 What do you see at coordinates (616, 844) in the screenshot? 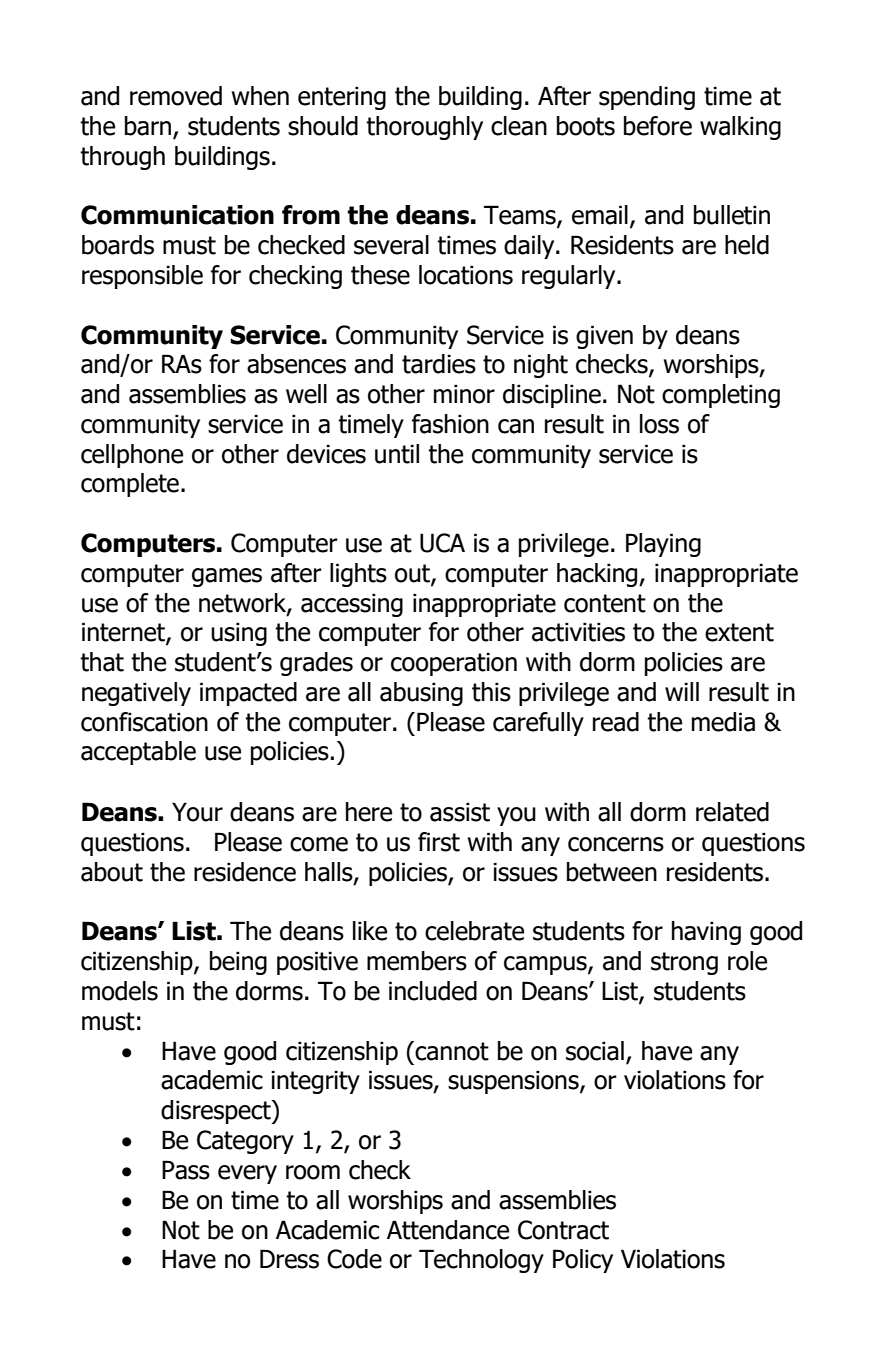
I see `concerns` at bounding box center [616, 844].
